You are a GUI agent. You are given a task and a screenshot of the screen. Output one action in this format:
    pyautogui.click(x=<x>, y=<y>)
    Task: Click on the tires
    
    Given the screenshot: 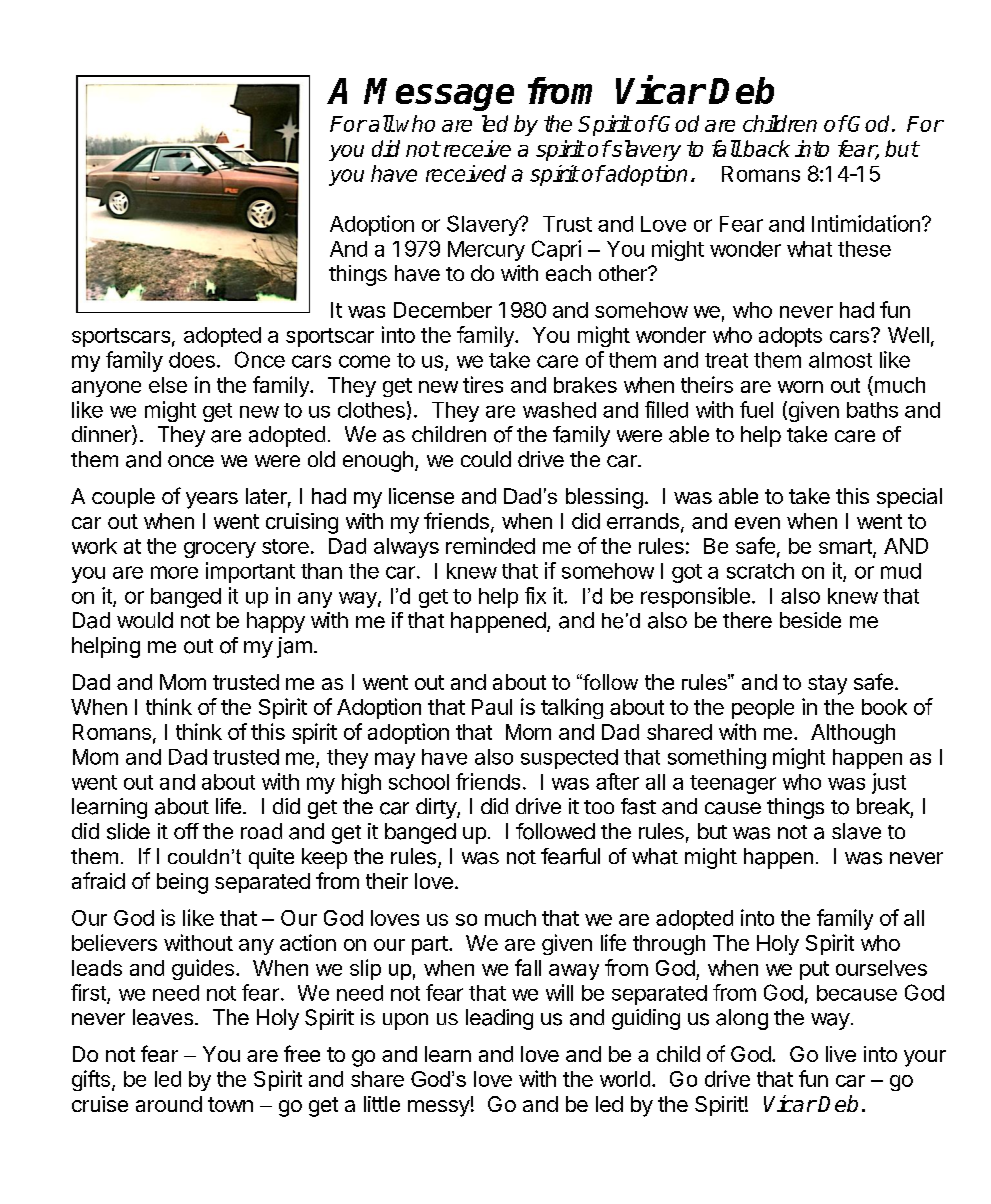 What is the action you would take?
    pyautogui.click(x=483, y=384)
